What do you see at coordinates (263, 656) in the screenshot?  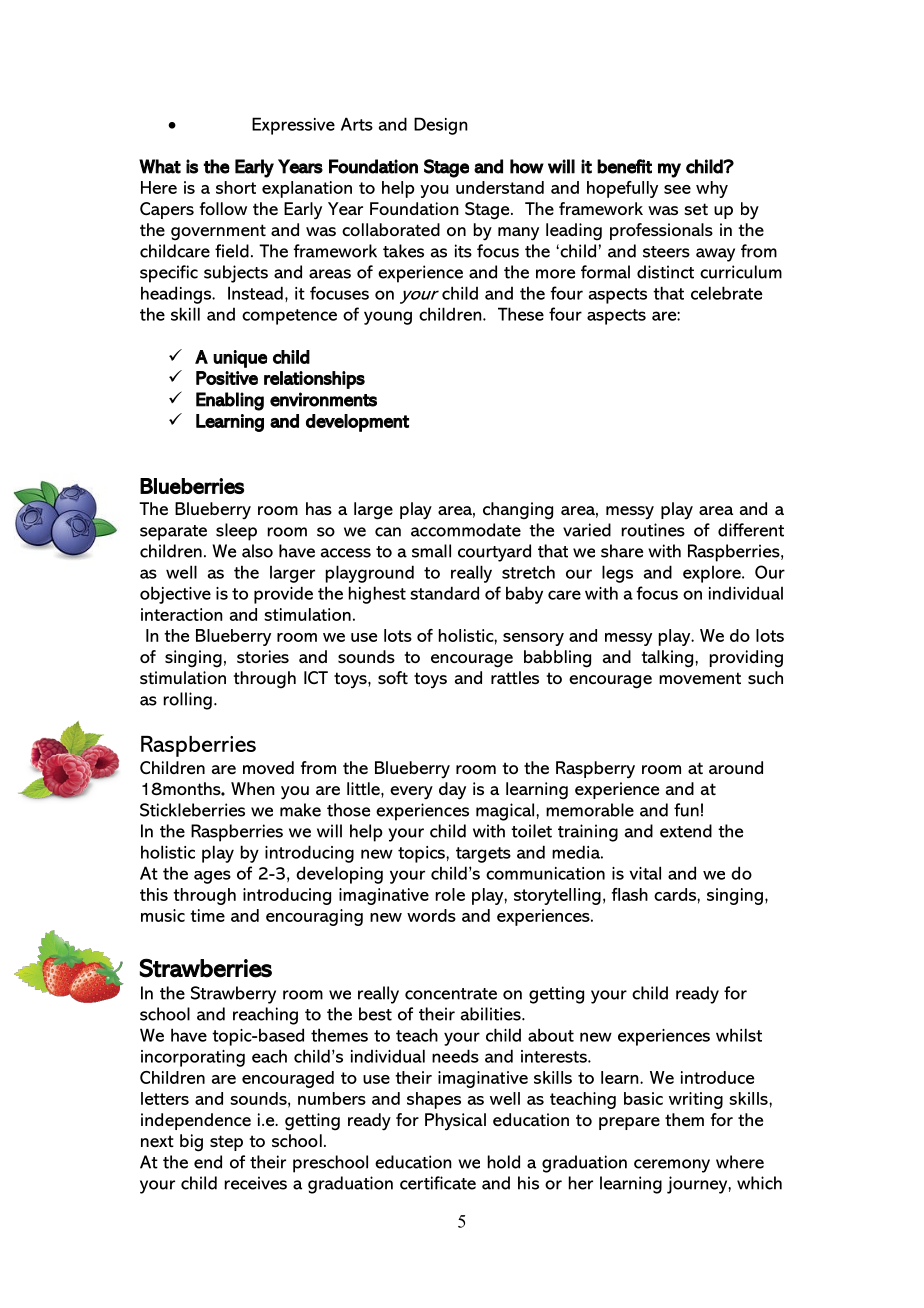 I see `stories` at bounding box center [263, 656].
